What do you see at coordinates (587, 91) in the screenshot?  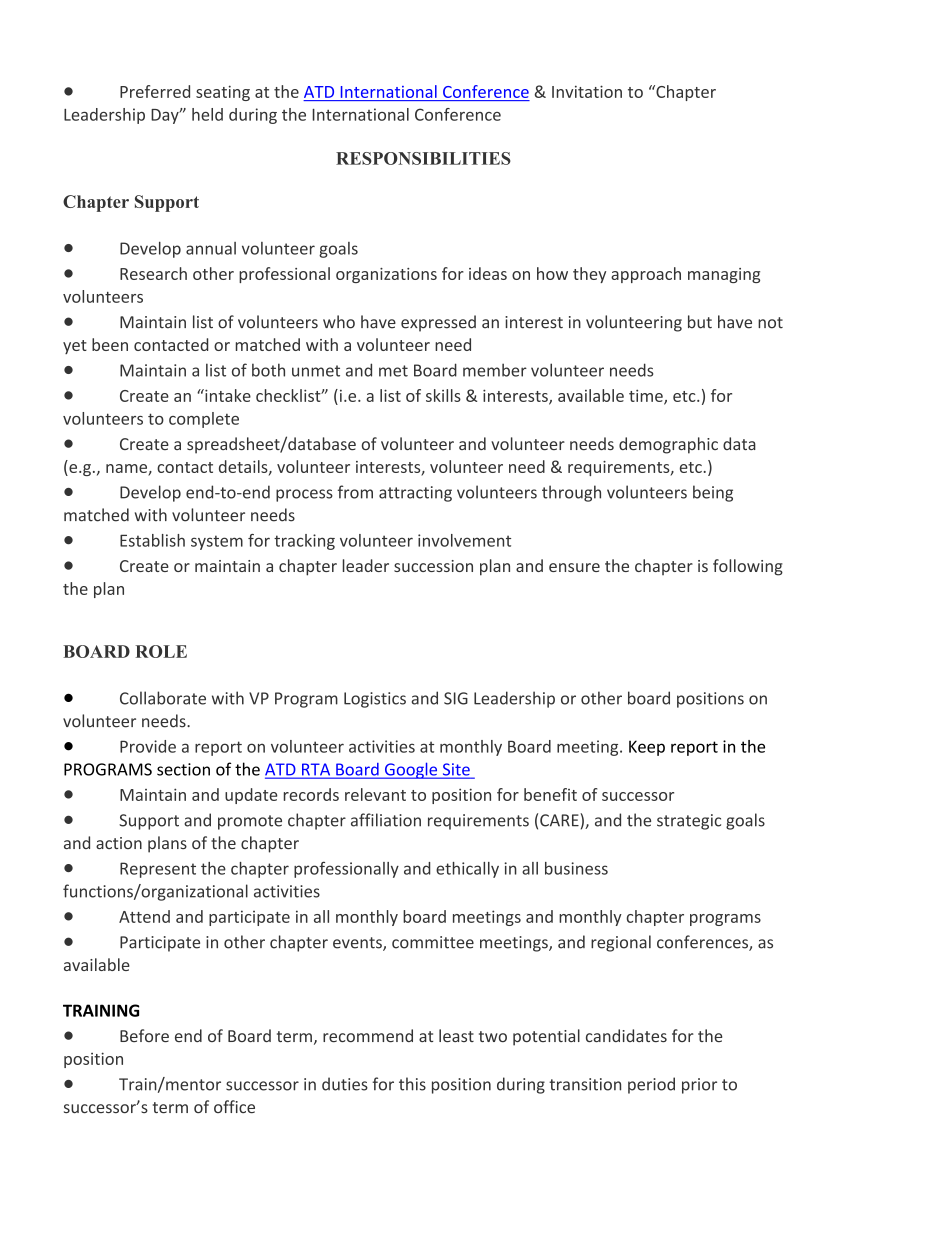 I see `Invitation` at bounding box center [587, 91].
